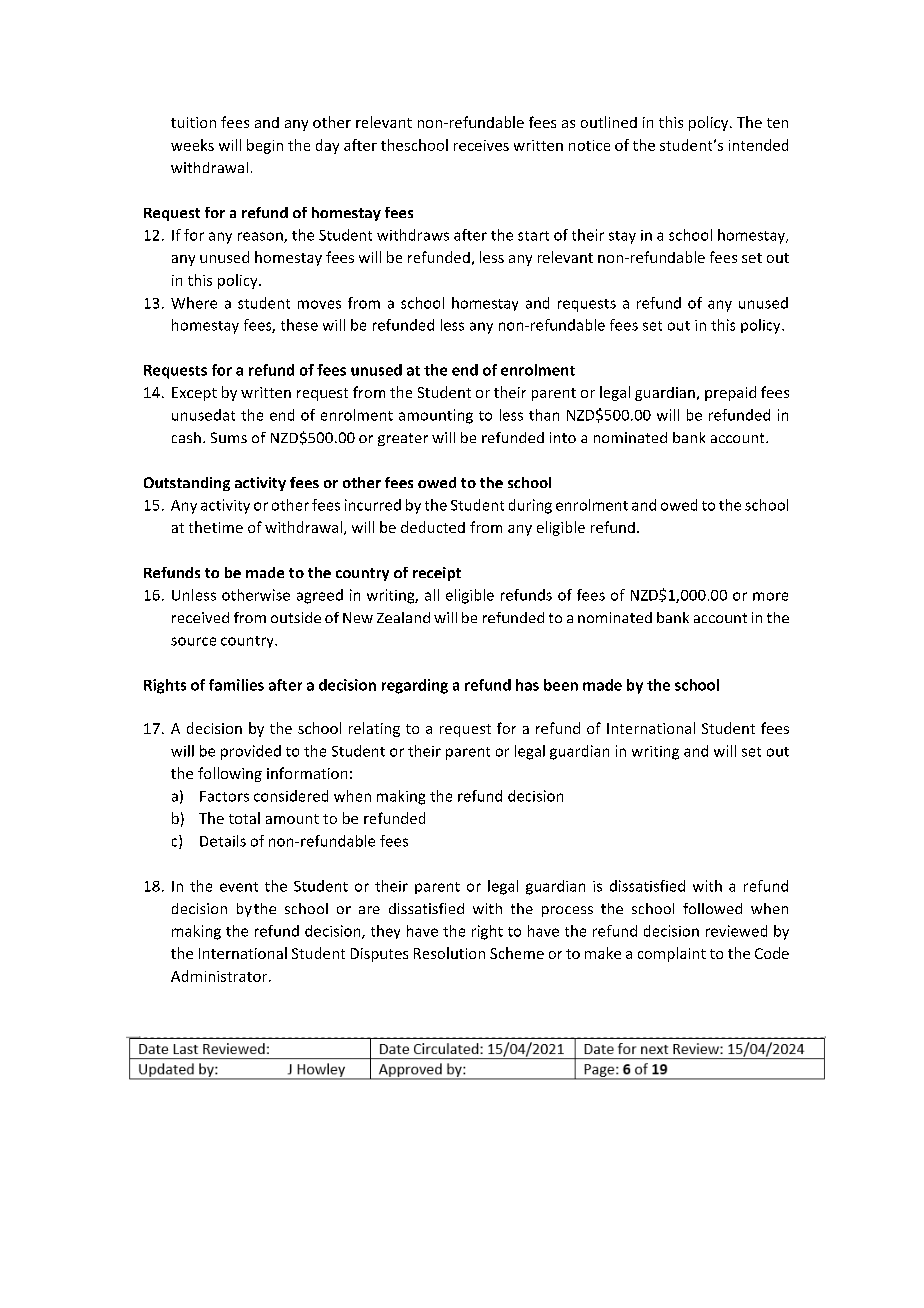 The height and width of the screenshot is (1308, 924). I want to click on these, so click(299, 325).
